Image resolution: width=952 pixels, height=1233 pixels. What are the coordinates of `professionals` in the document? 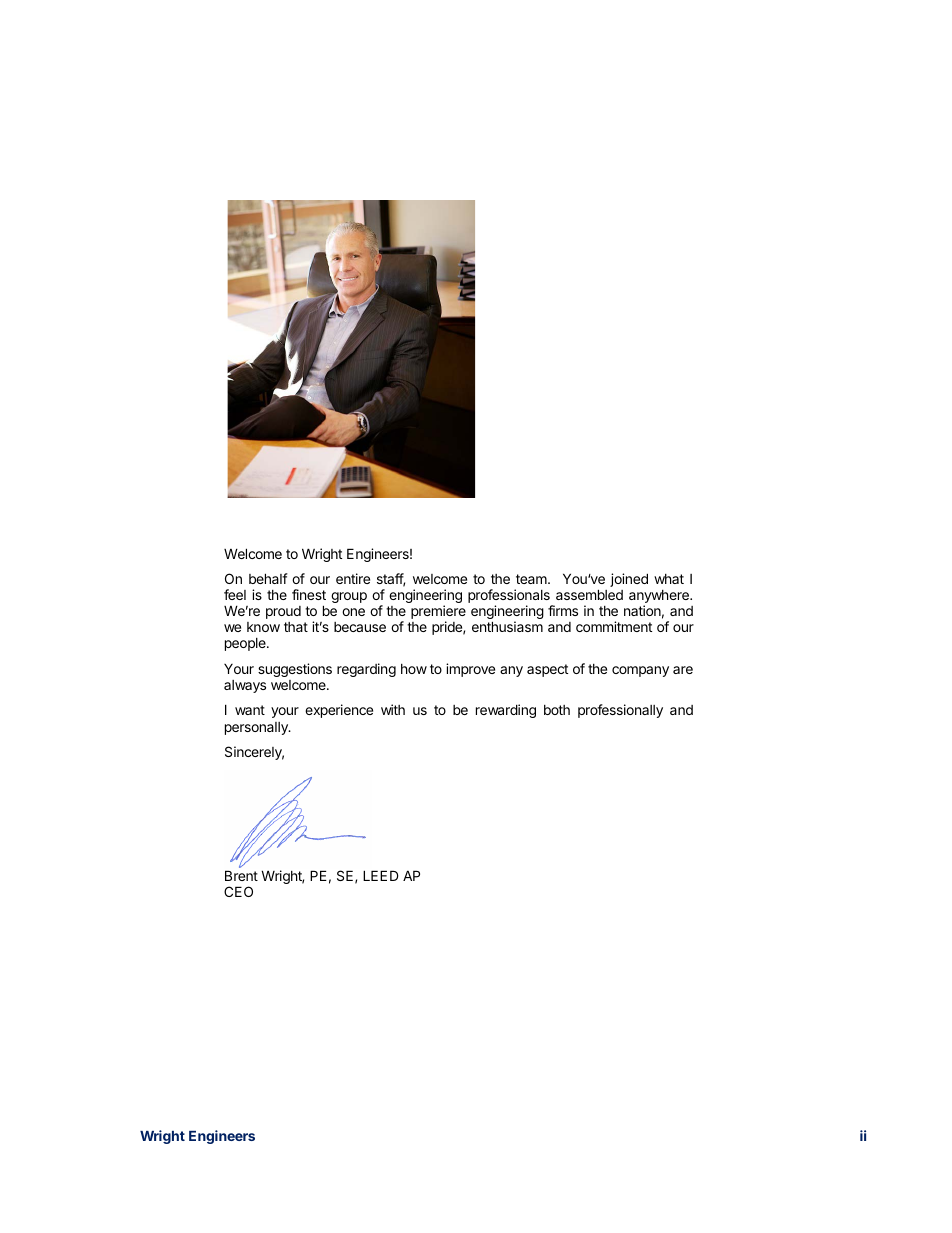 It's located at (510, 597).
